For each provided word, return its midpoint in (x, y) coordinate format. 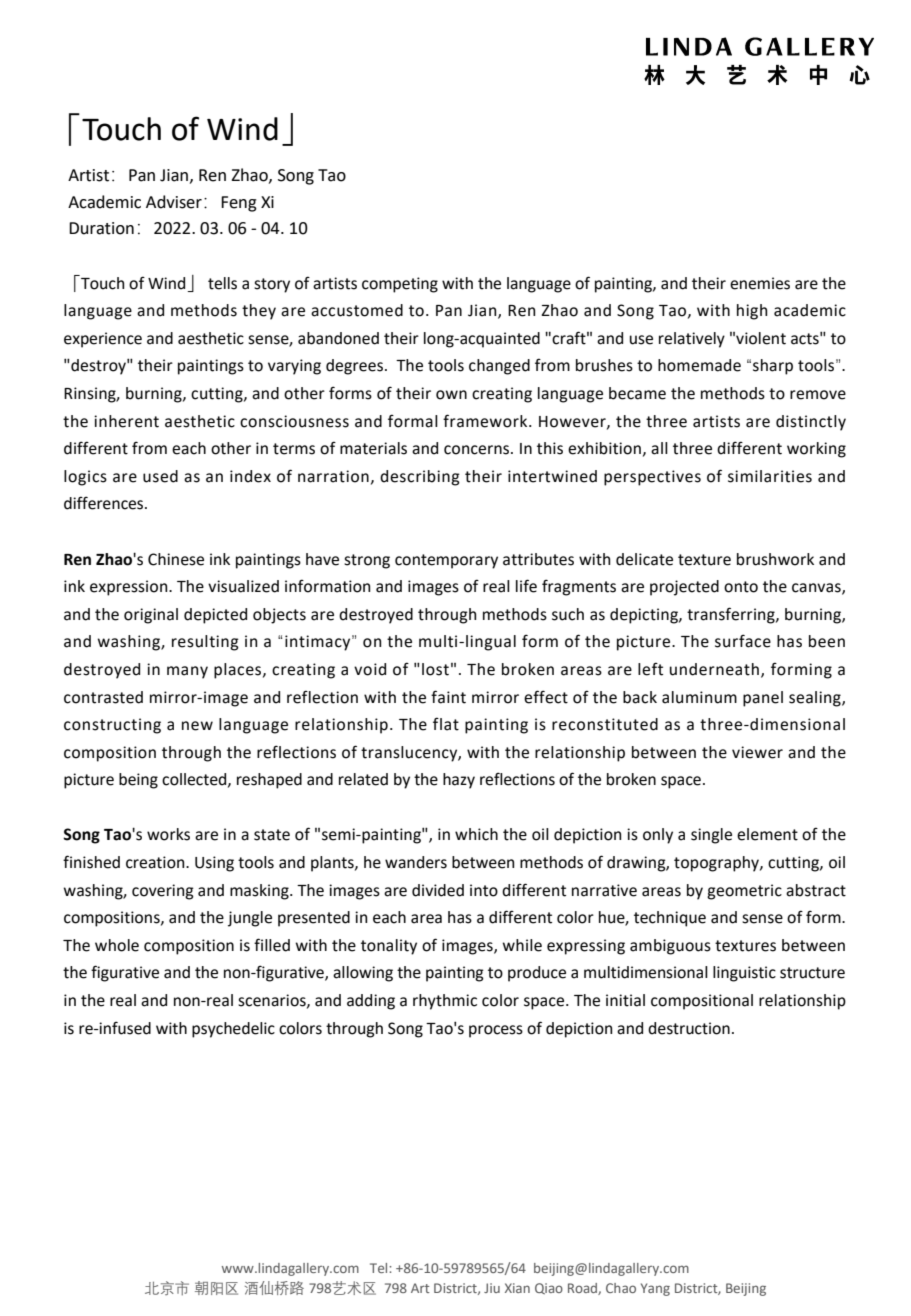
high (752, 312)
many (187, 672)
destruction (689, 1028)
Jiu (492, 1288)
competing (400, 285)
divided (438, 890)
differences (105, 503)
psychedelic (233, 1030)
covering (163, 892)
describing (420, 478)
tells (222, 283)
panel (763, 699)
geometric (744, 892)
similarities (770, 476)
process (496, 1031)
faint (448, 697)
